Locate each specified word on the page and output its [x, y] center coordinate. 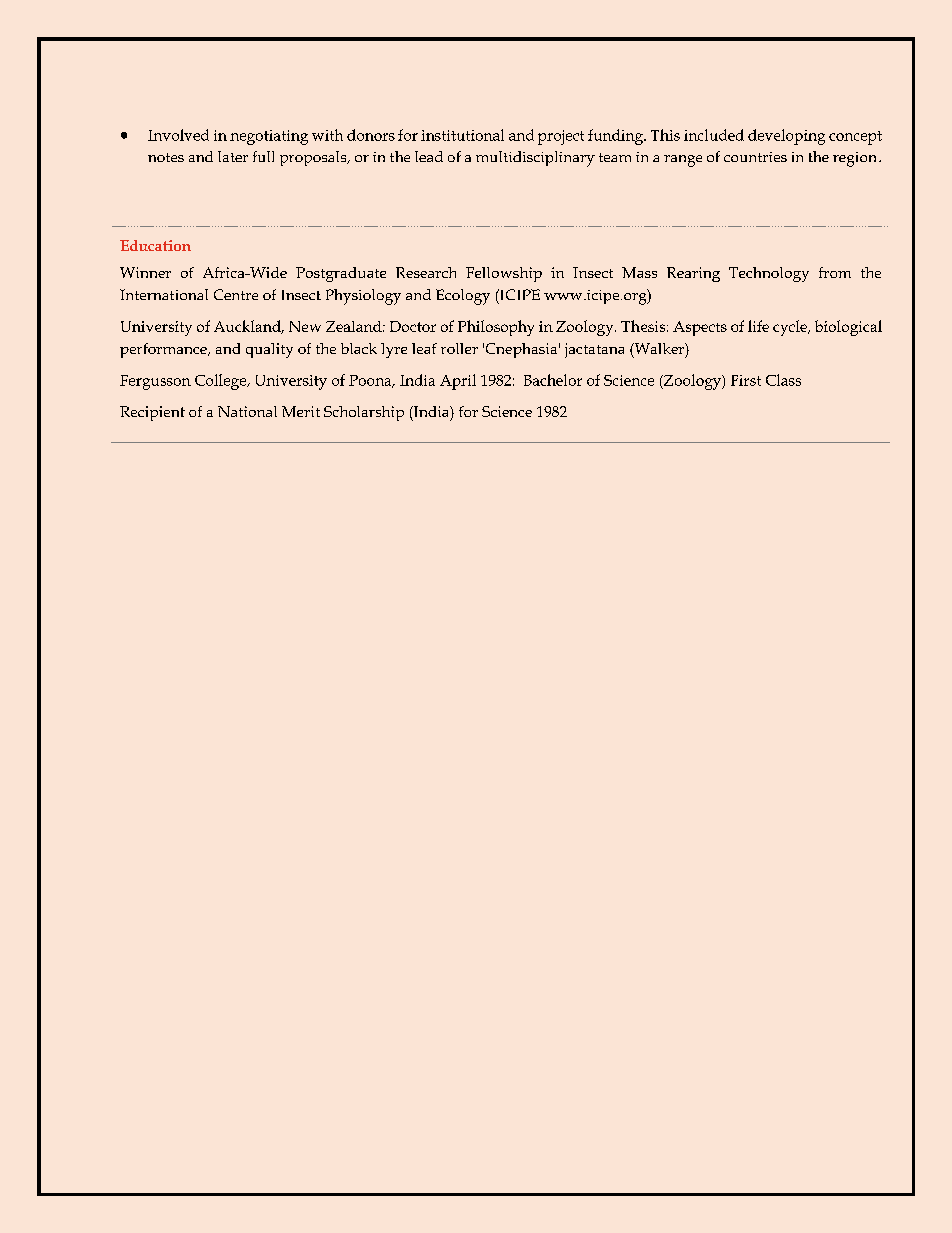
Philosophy [496, 328]
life [758, 326]
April [458, 382]
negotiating [269, 137]
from [835, 272]
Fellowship [504, 274]
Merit [301, 411]
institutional [462, 135]
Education [155, 245]
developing [786, 137]
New [305, 326]
